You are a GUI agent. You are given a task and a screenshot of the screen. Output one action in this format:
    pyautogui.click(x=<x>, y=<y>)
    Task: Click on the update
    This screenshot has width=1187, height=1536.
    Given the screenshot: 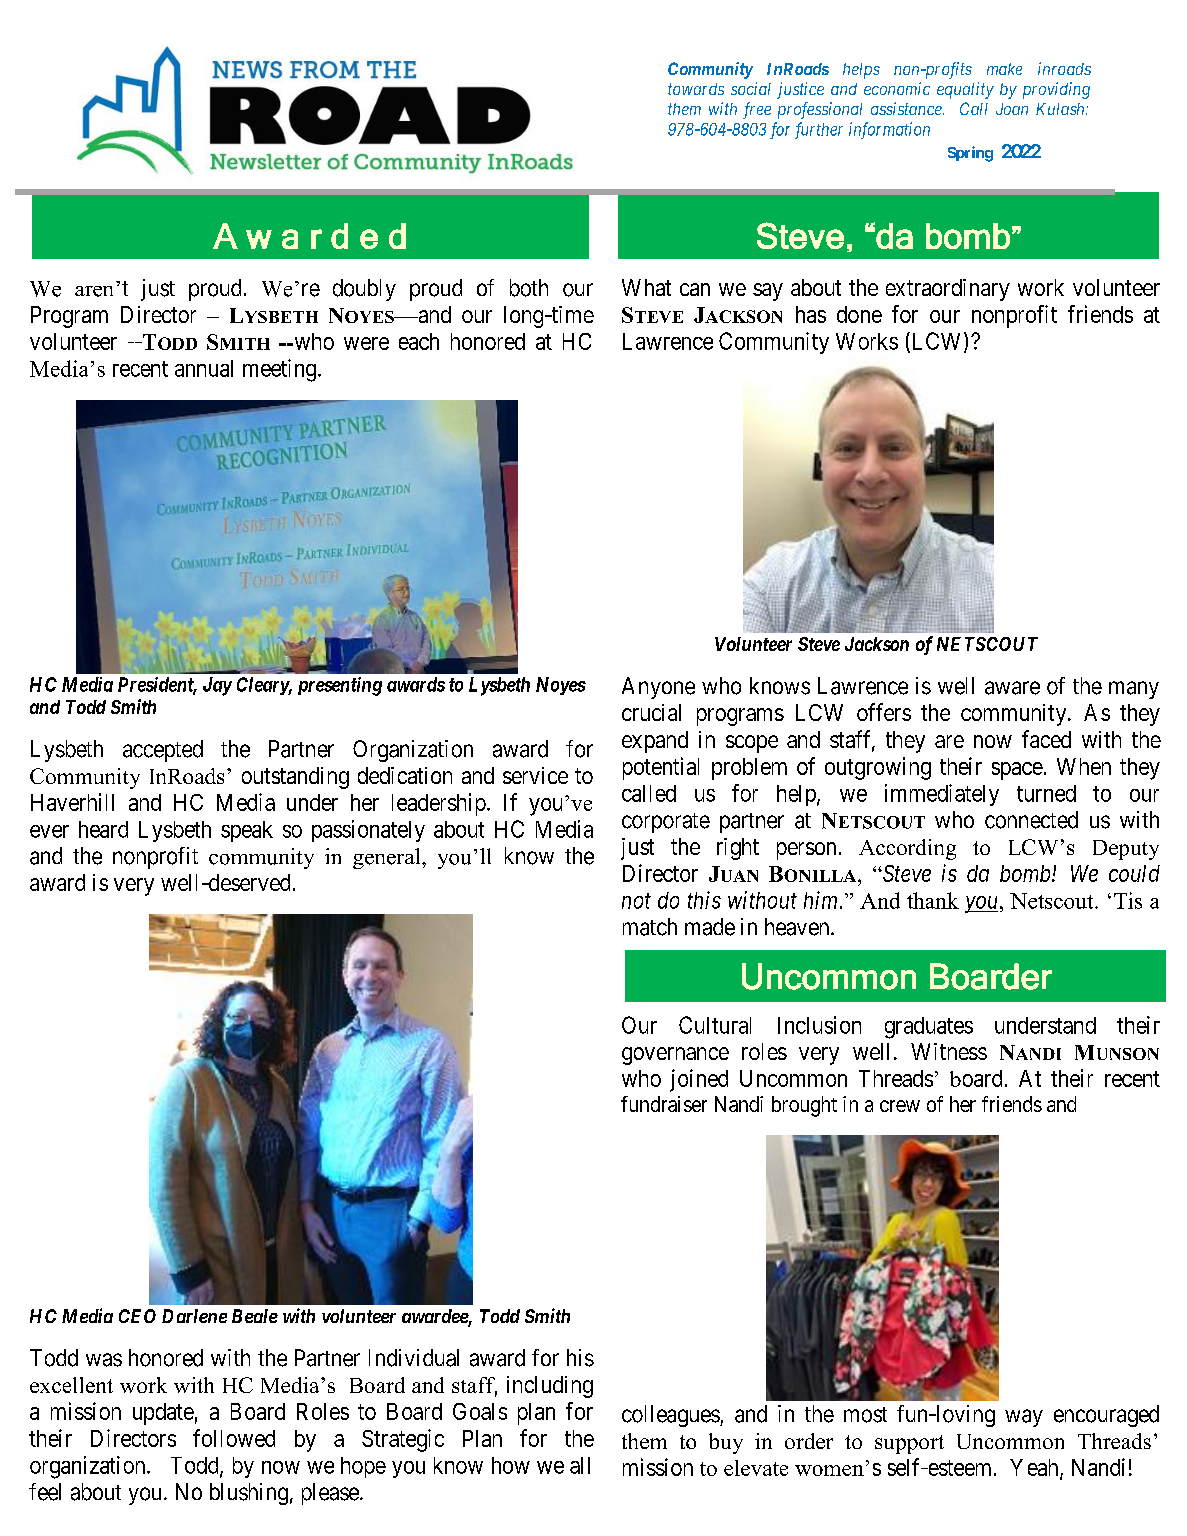 What is the action you would take?
    pyautogui.click(x=163, y=1414)
